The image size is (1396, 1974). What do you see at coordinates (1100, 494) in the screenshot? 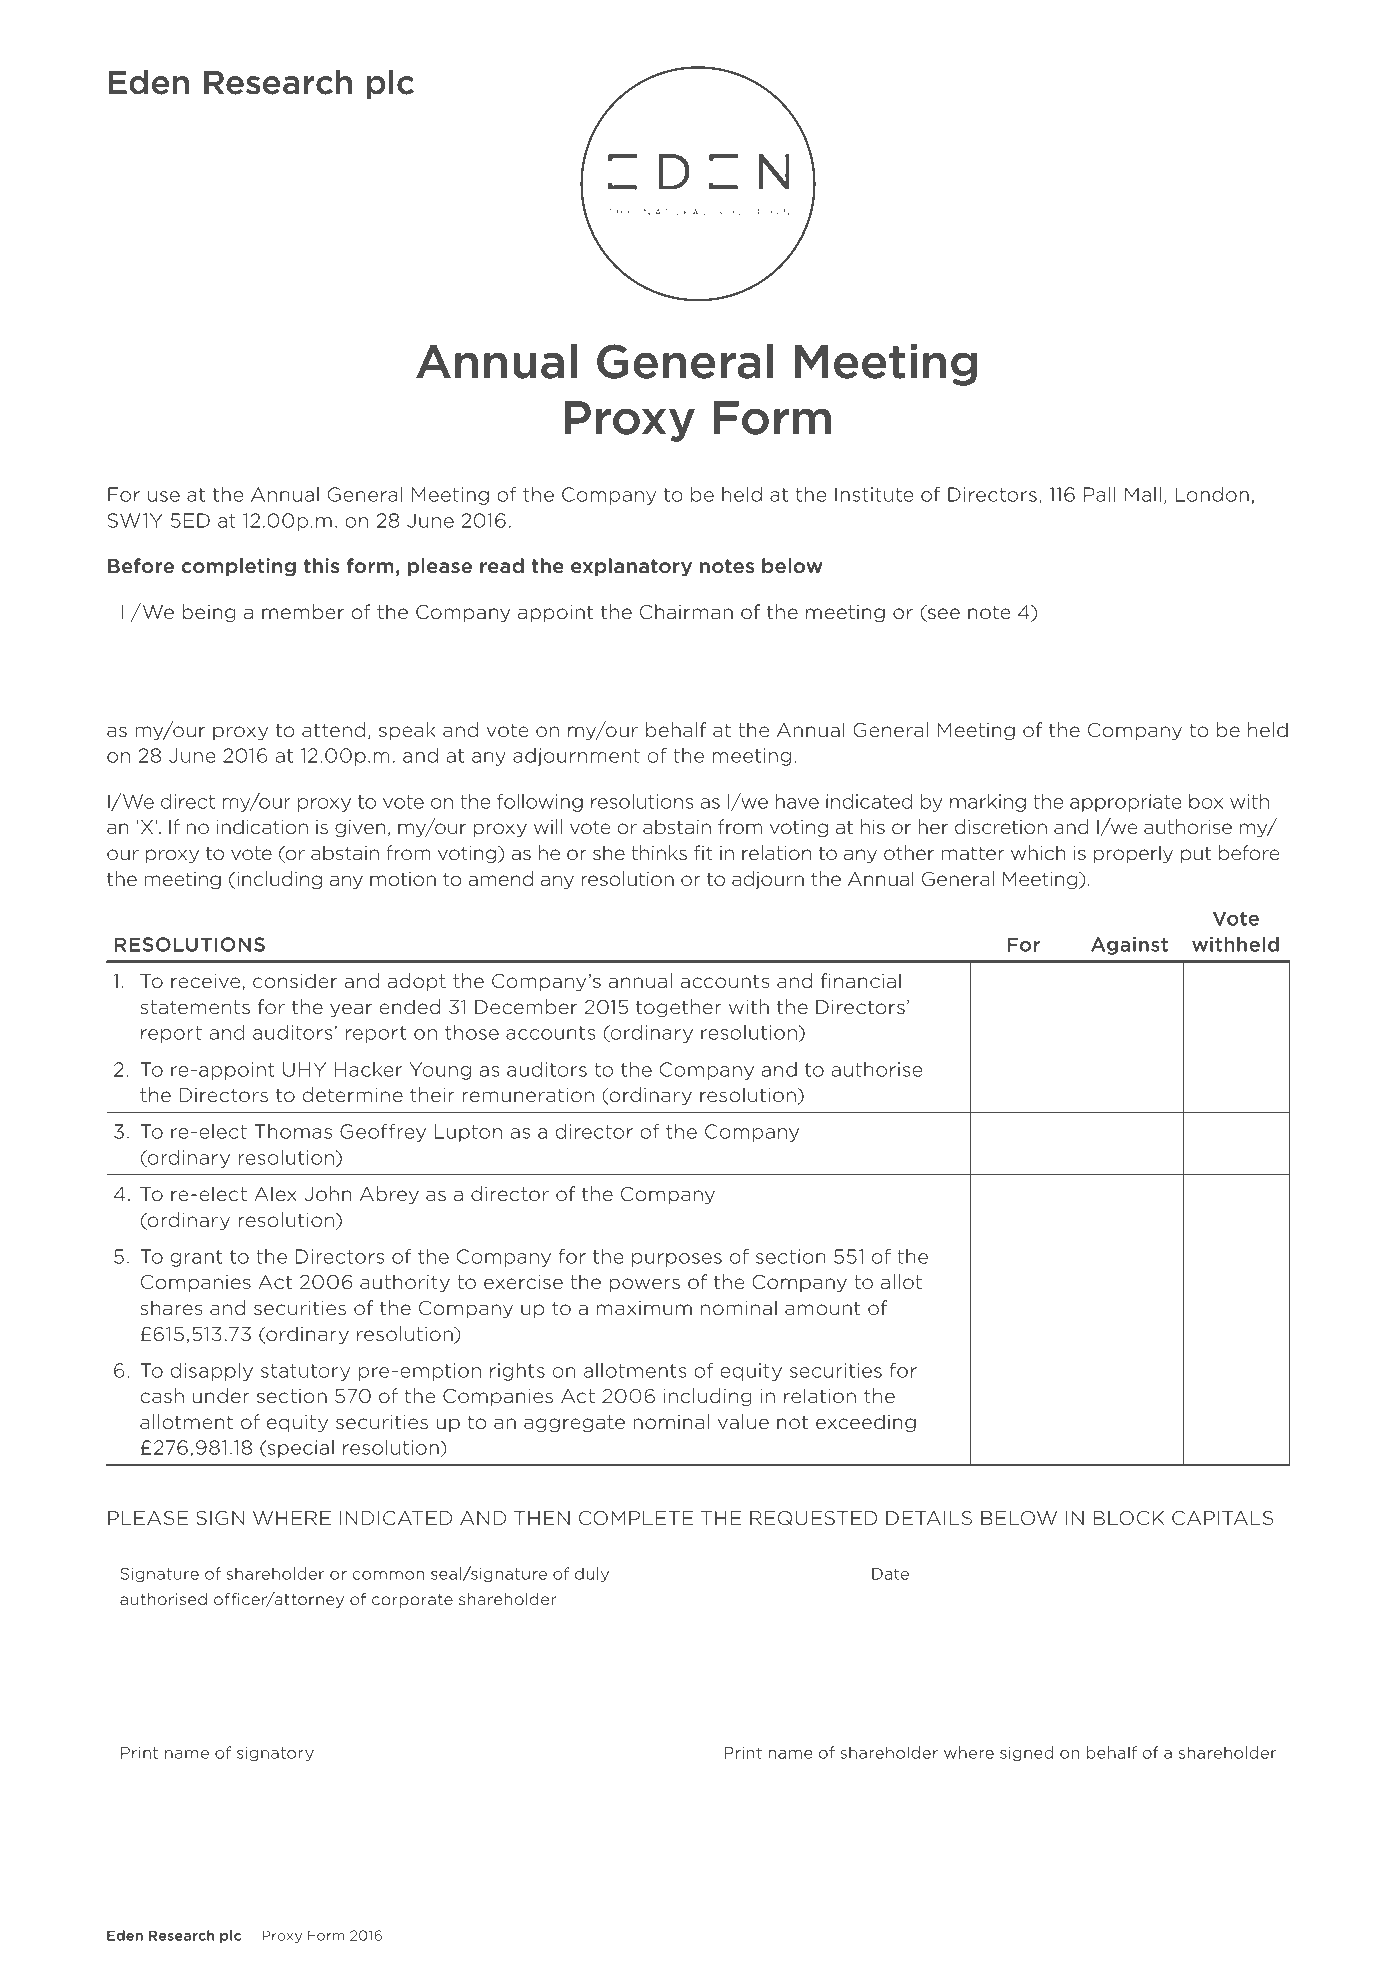
I see `Pall` at bounding box center [1100, 494].
